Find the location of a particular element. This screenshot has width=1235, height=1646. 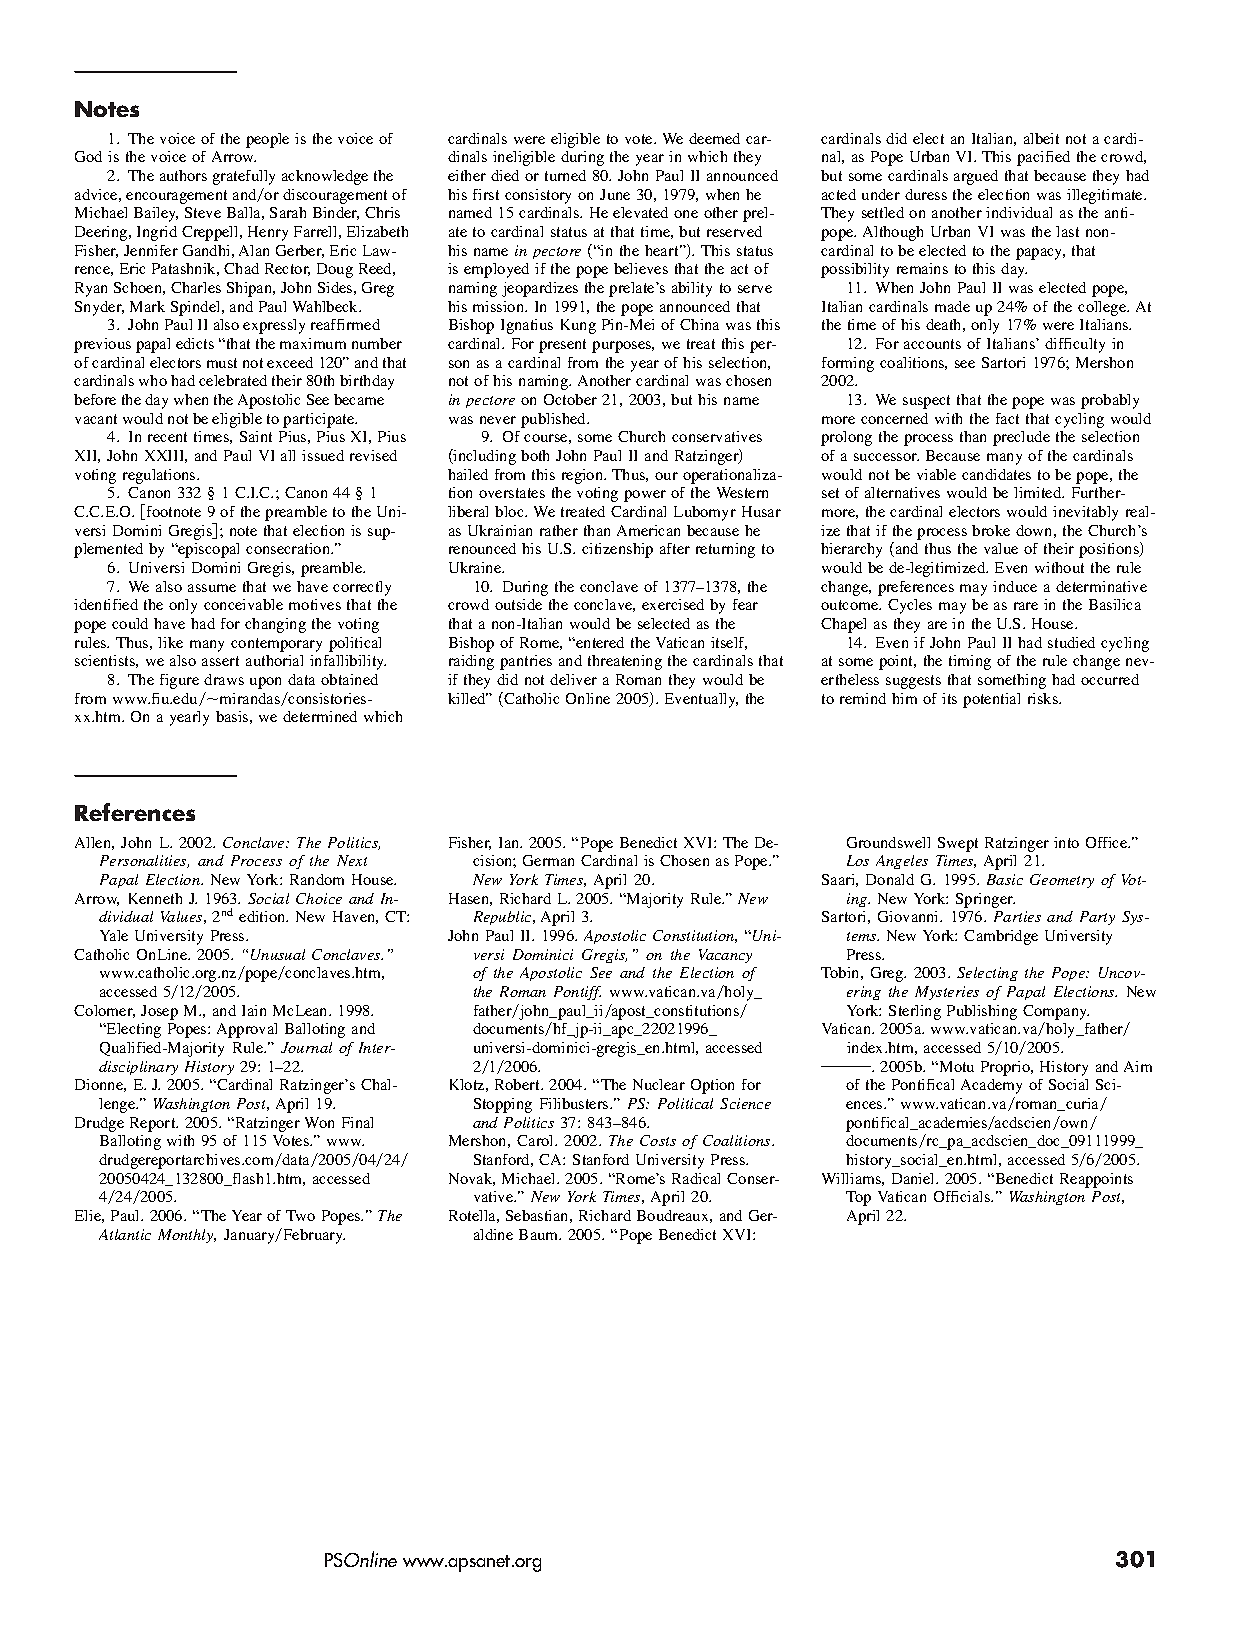

Monthly is located at coordinates (187, 1236).
